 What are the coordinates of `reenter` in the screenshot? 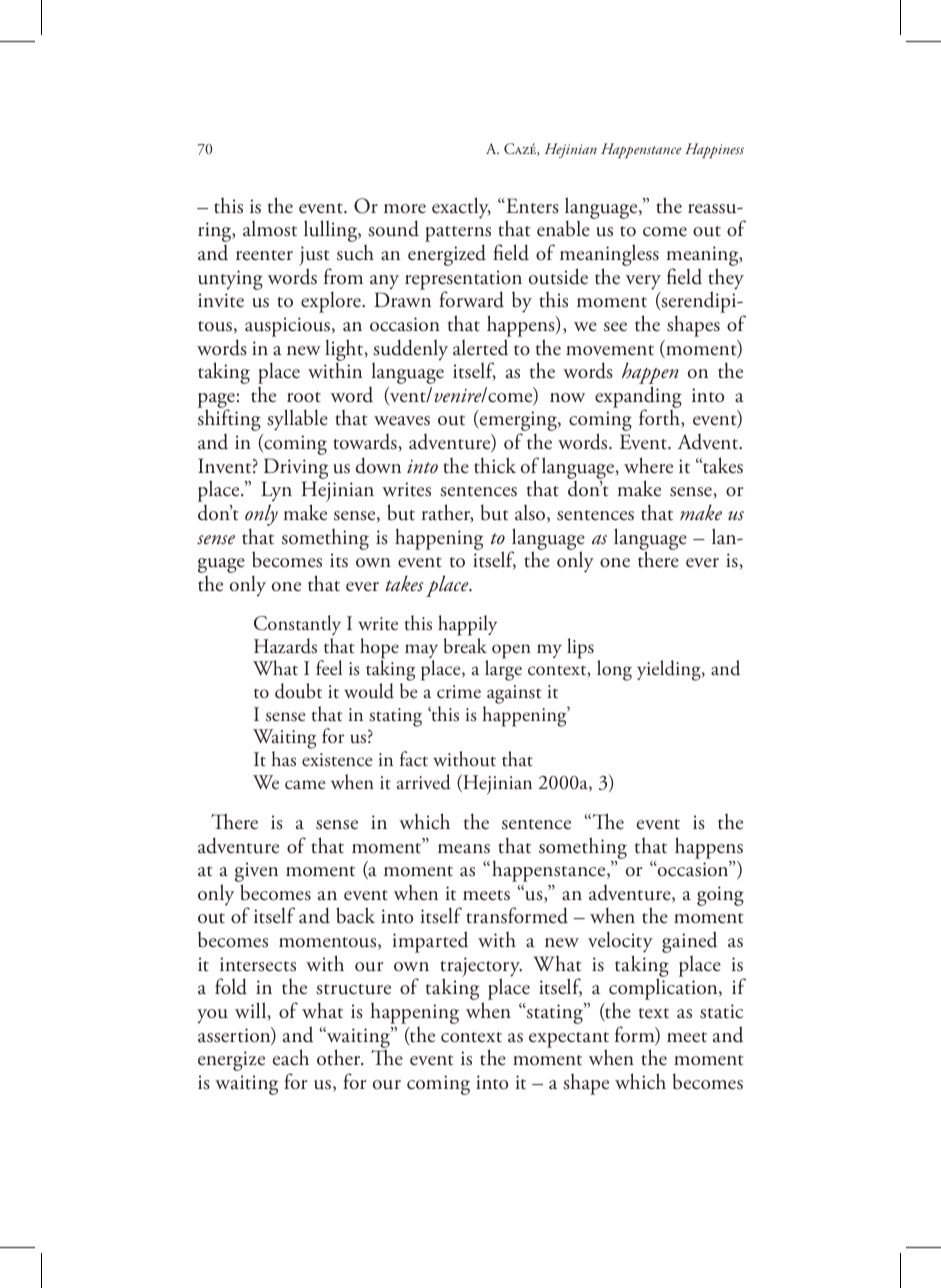 It's located at (264, 255).
